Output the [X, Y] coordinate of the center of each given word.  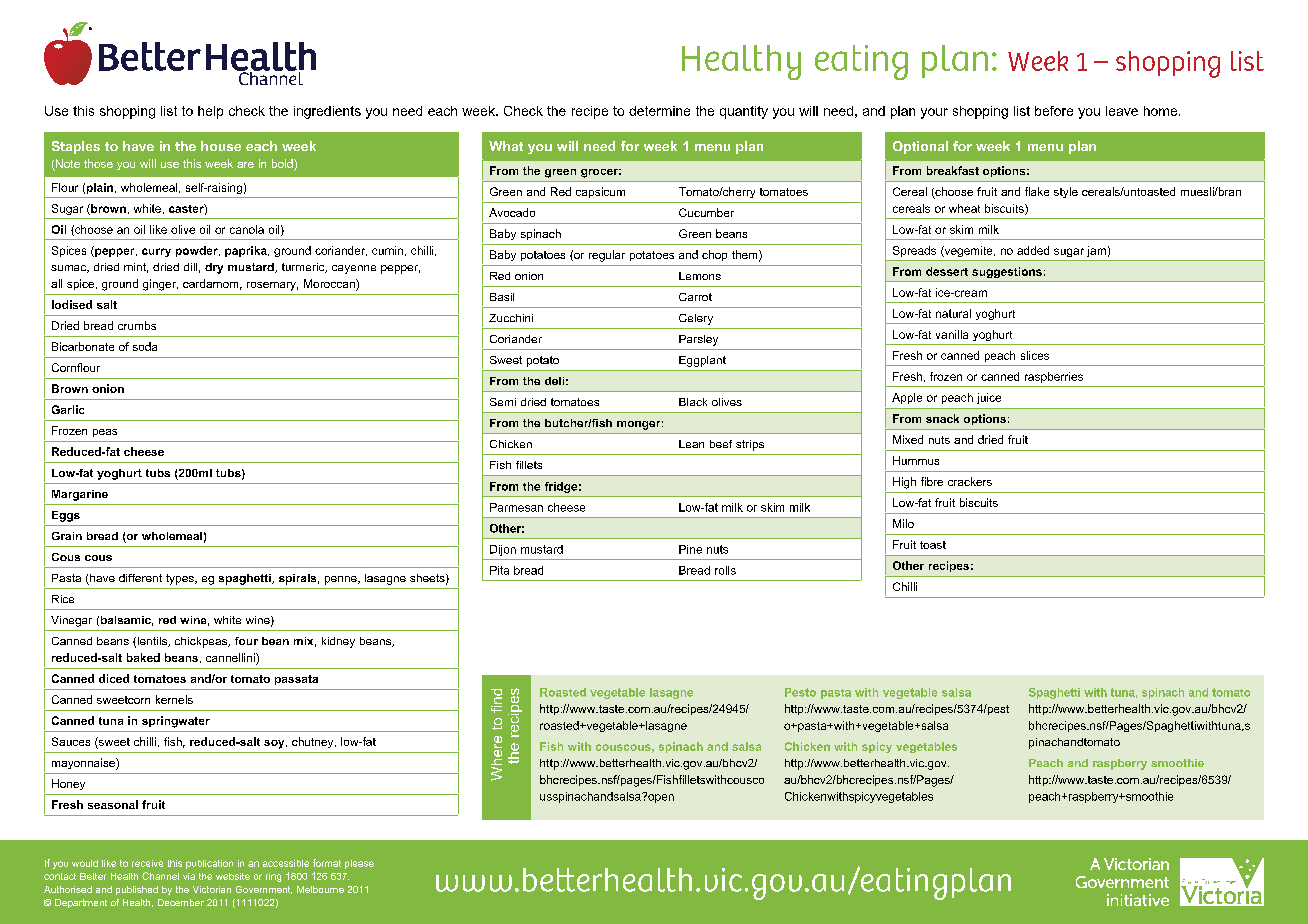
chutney [314, 742]
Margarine [80, 495]
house [221, 146]
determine [659, 111]
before [1054, 111]
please [359, 864]
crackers [970, 481]
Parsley [698, 340]
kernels [174, 699]
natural [953, 313]
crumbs [137, 325]
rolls [725, 570]
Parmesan [516, 507]
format [327, 863]
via [189, 876]
